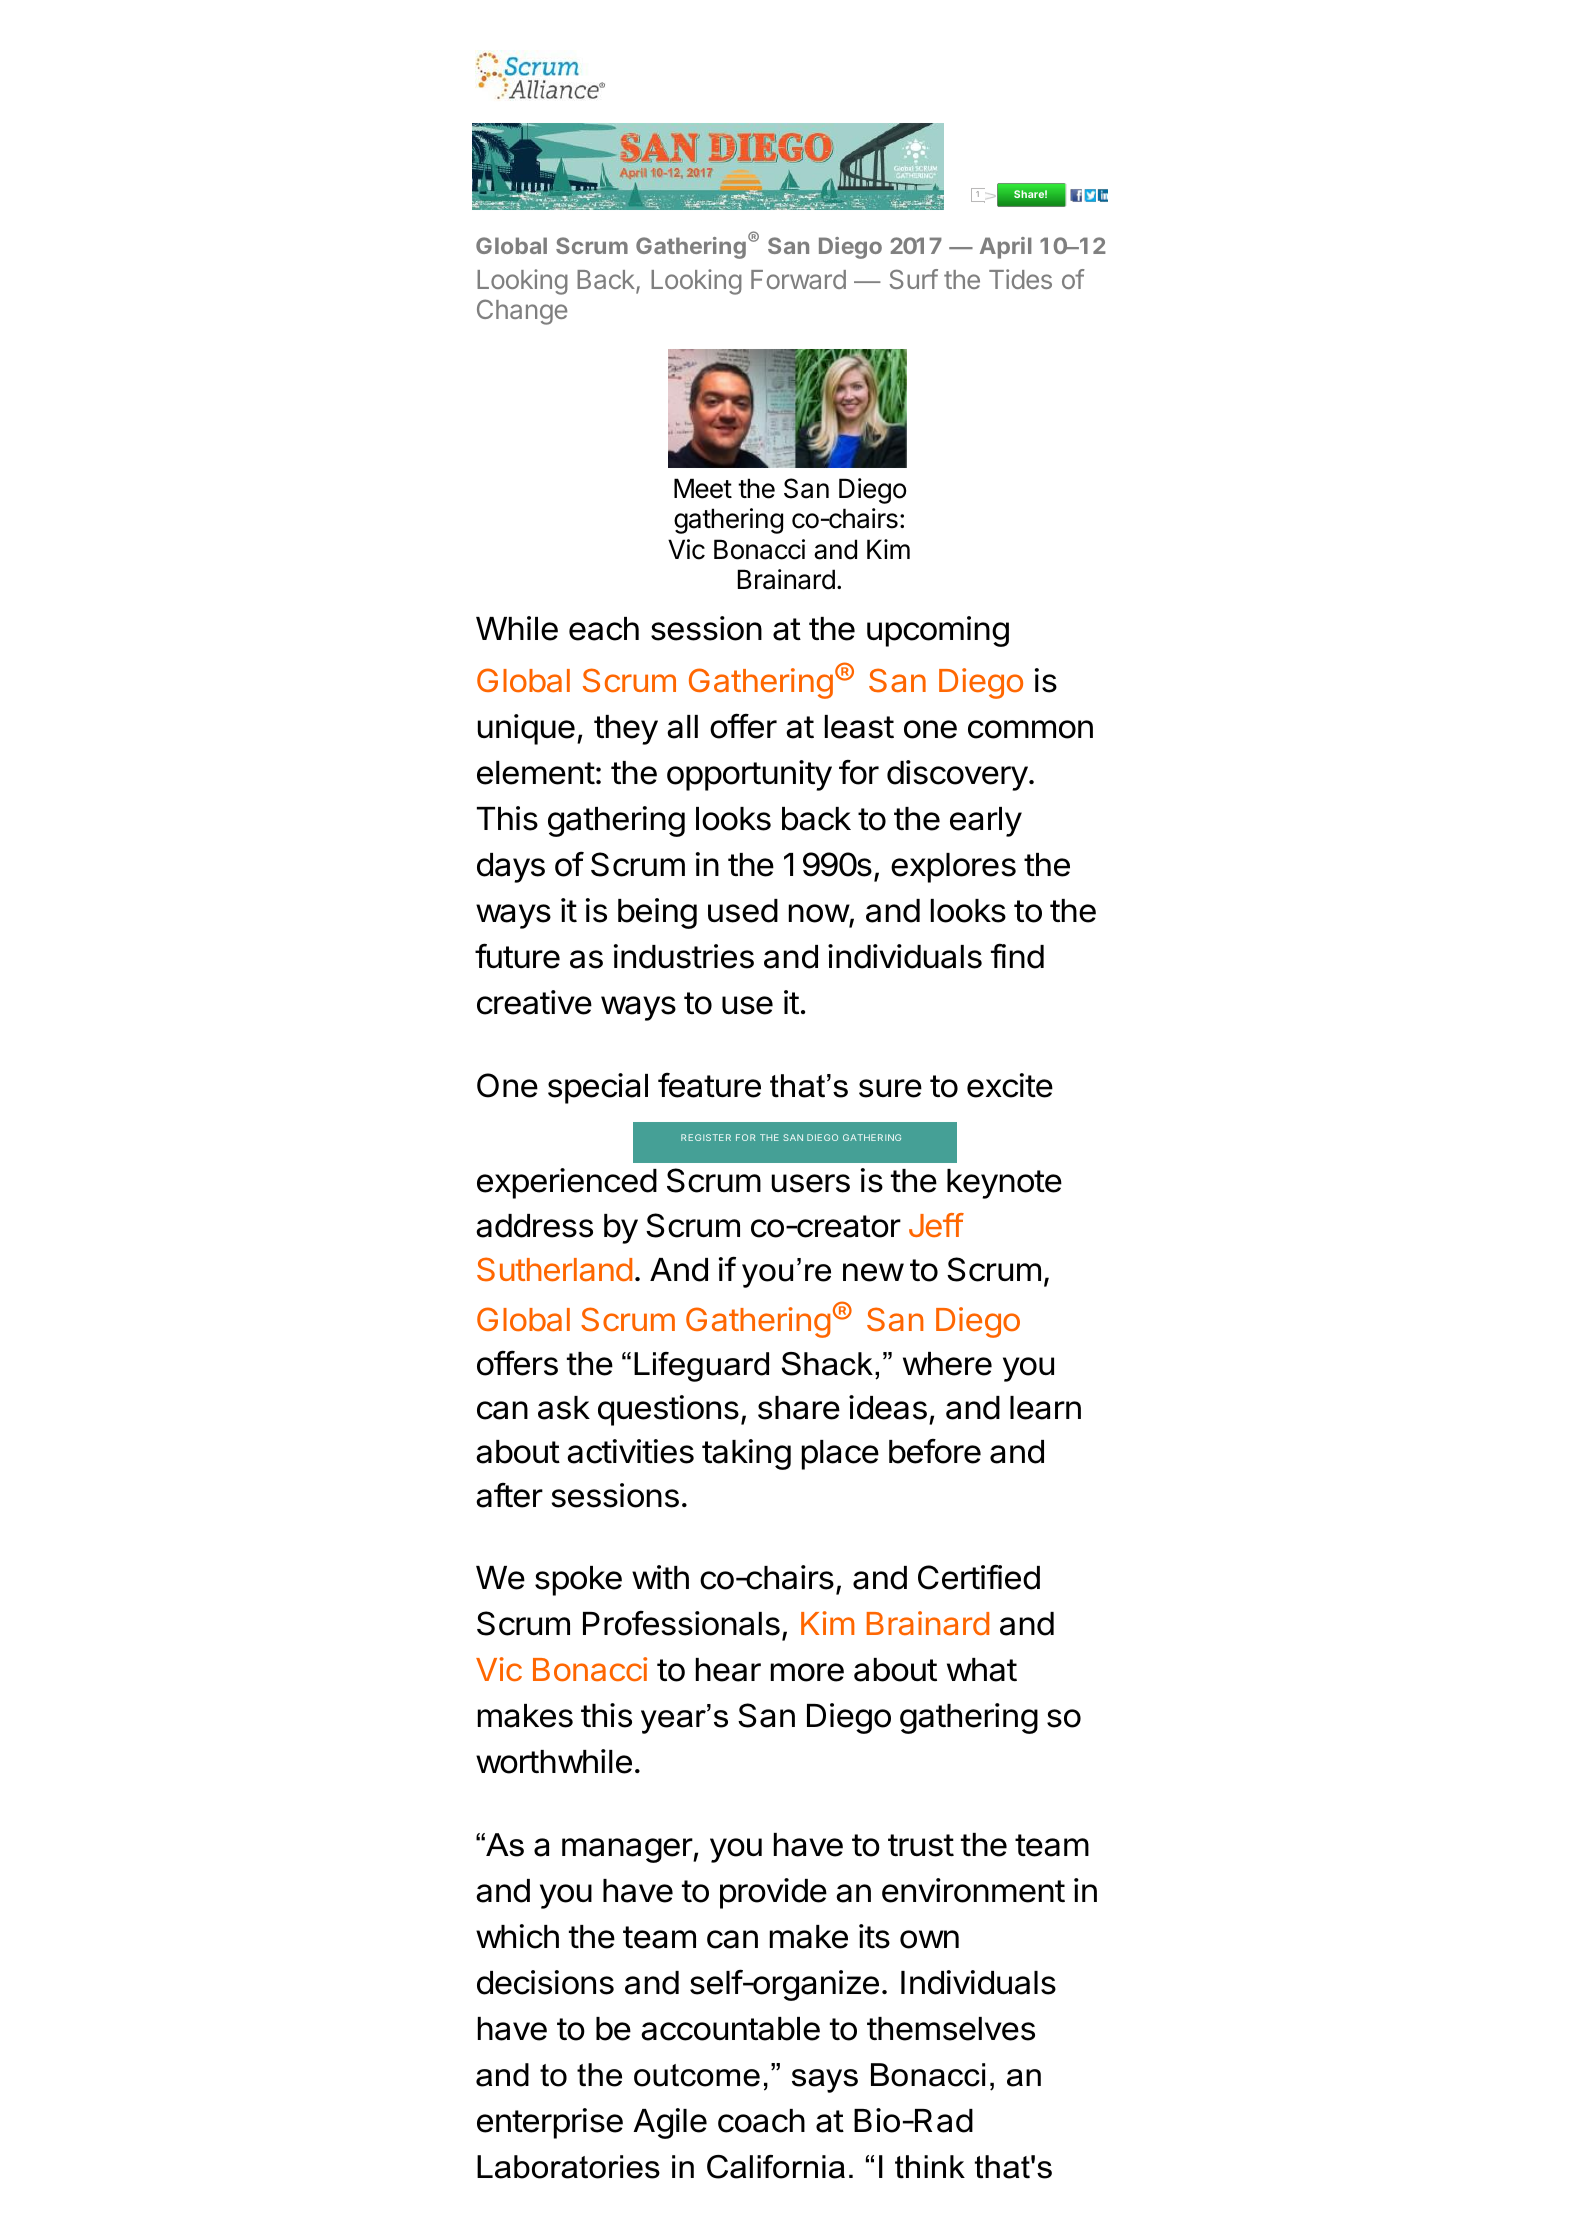 Image resolution: width=1578 pixels, height=2233 pixels. Describe the element at coordinates (957, 775) in the page. I see `discovery` at that location.
